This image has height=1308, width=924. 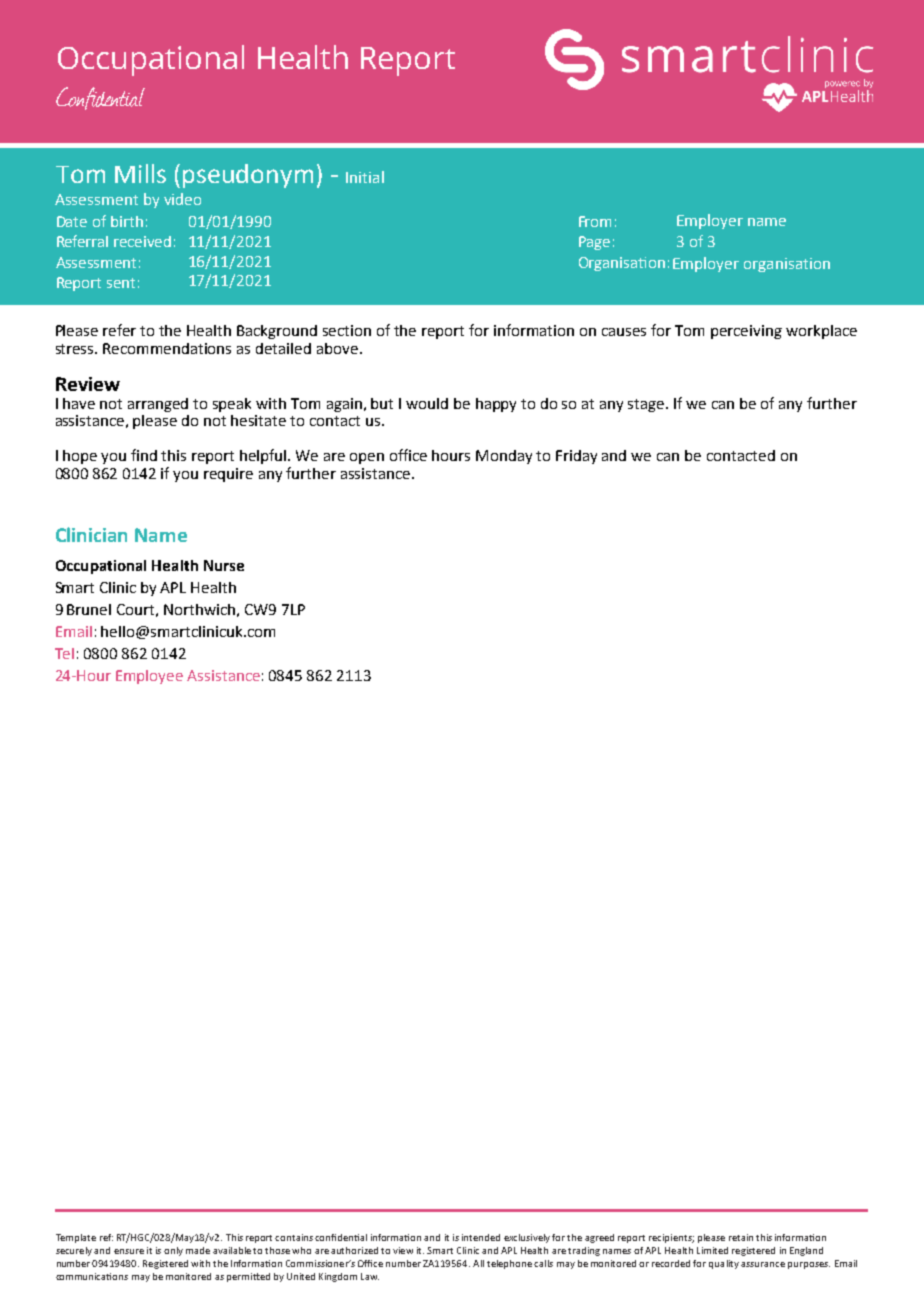 What do you see at coordinates (741, 1237) in the image?
I see `retain` at bounding box center [741, 1237].
